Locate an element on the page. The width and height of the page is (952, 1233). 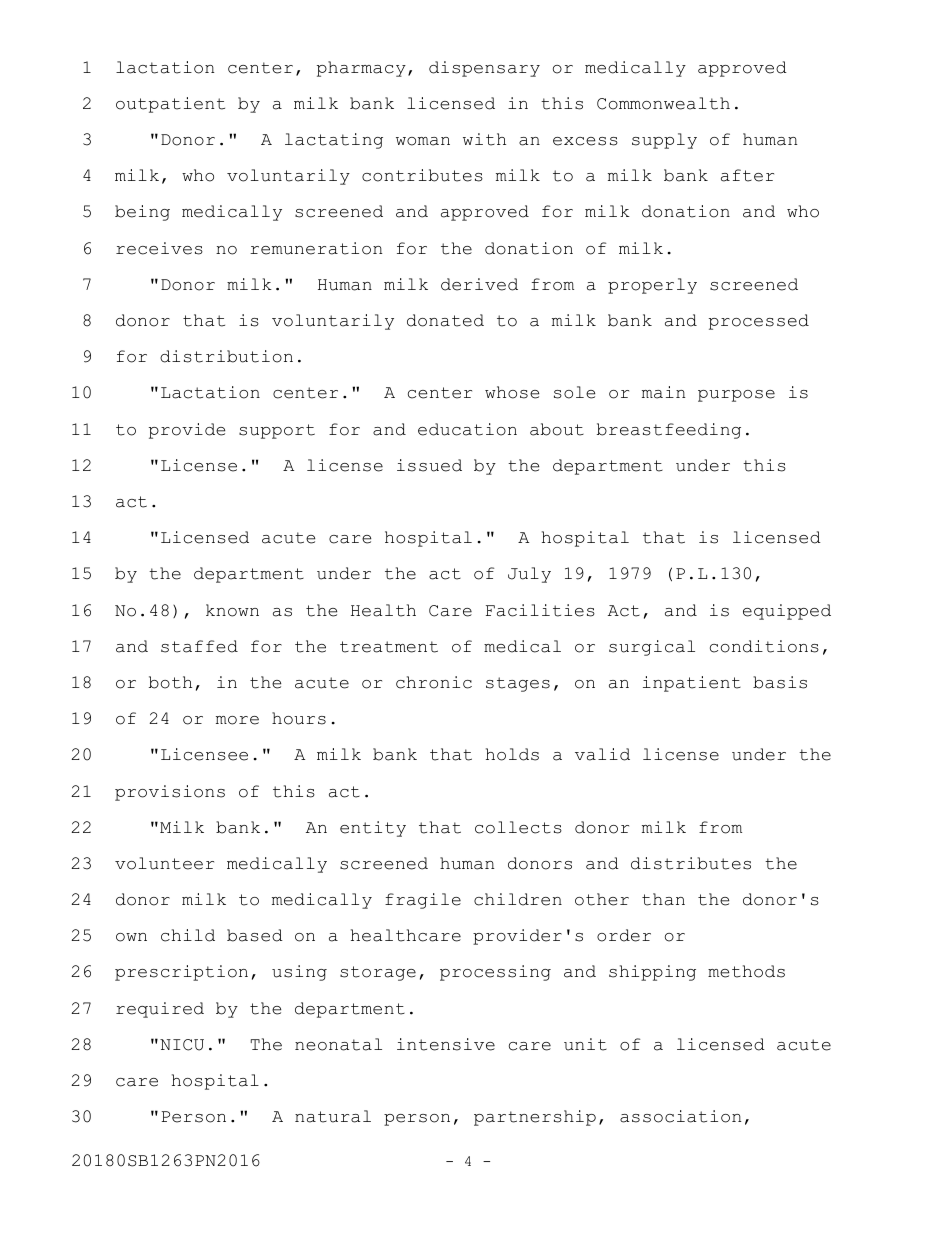
distributes is located at coordinates (691, 863).
